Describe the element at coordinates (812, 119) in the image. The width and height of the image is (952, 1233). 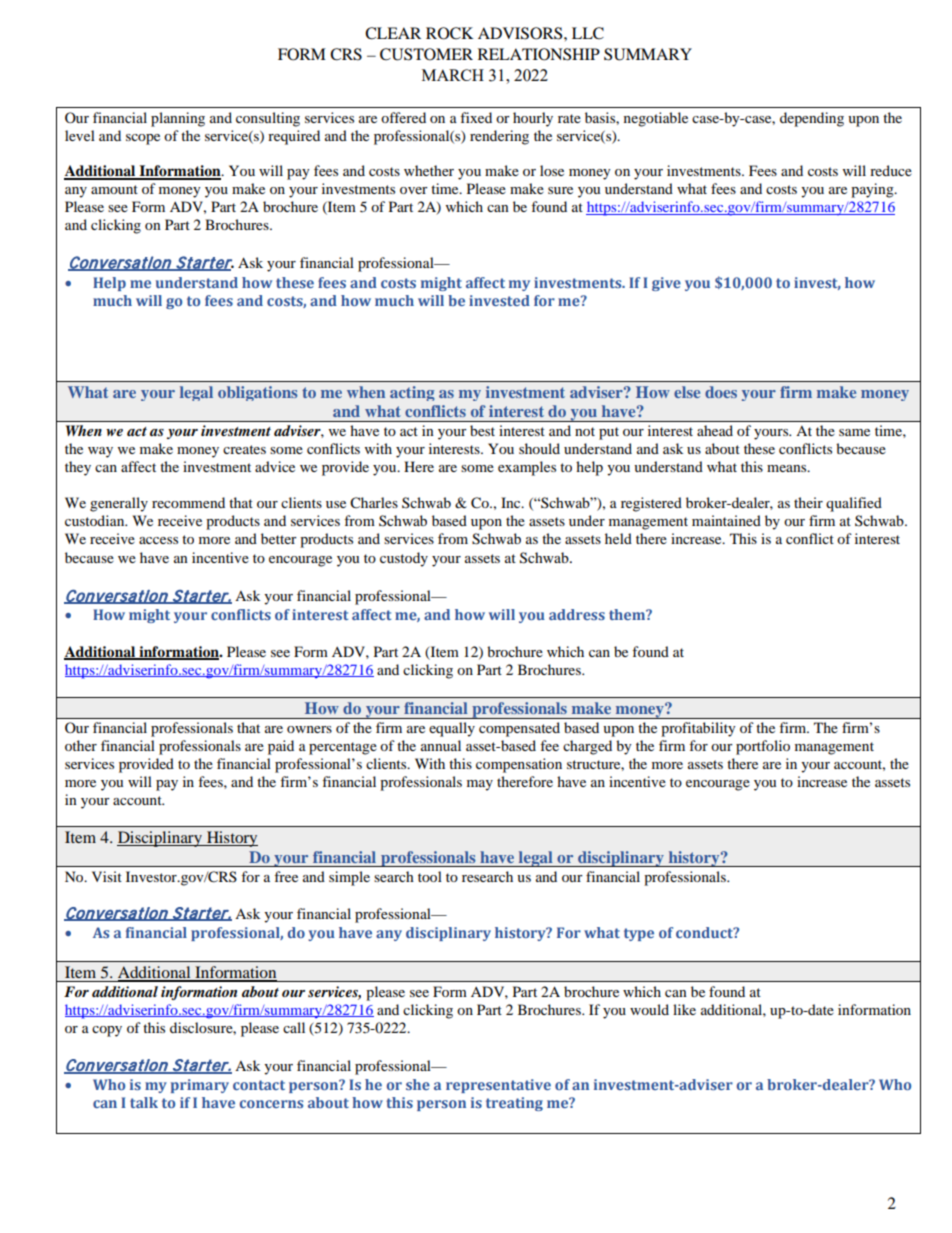
I see `depending` at that location.
